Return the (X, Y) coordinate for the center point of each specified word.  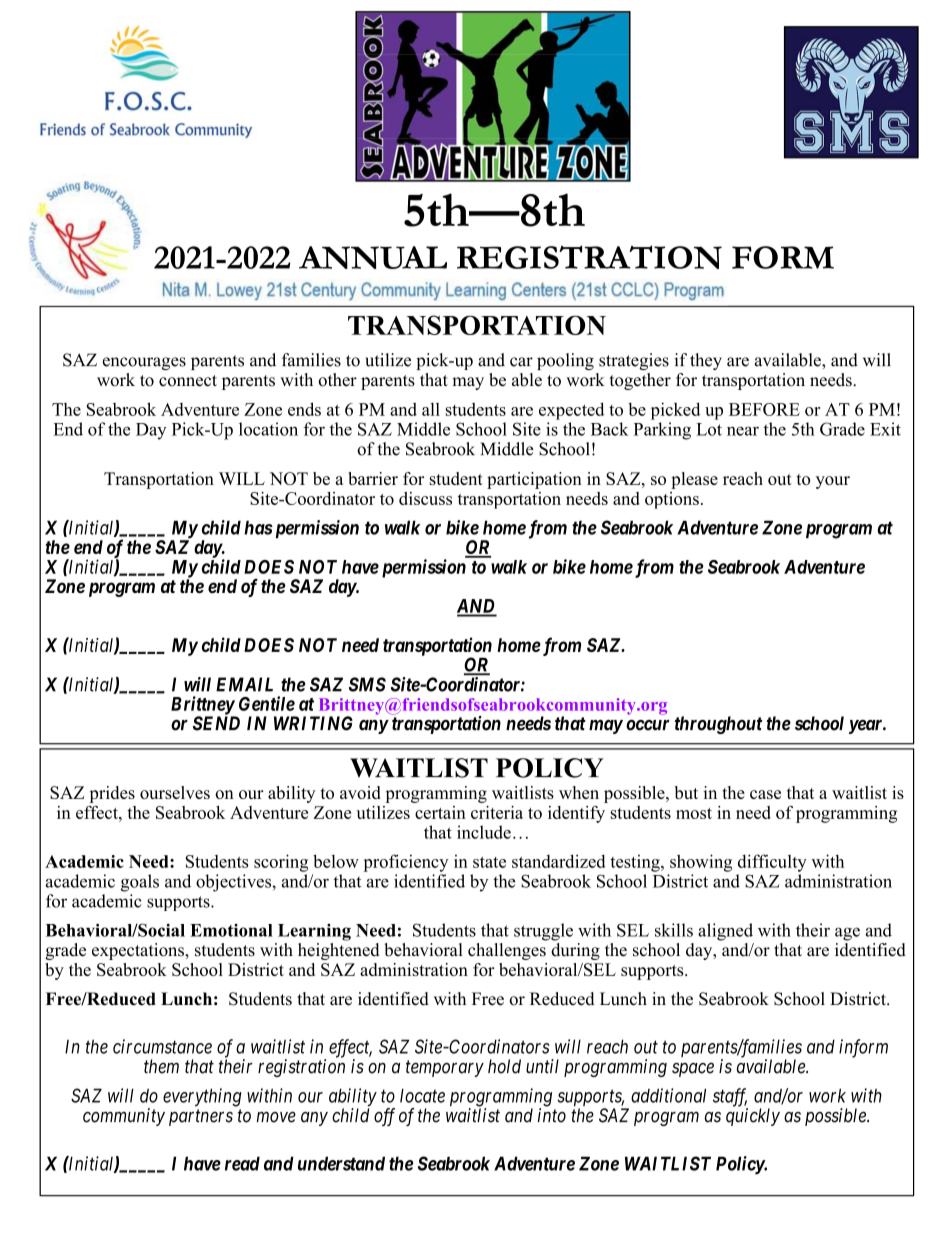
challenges (507, 950)
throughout (719, 725)
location (268, 429)
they (706, 361)
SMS (367, 684)
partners (201, 1117)
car (521, 362)
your (833, 482)
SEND (216, 723)
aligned (725, 932)
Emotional (231, 930)
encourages (144, 363)
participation (534, 480)
